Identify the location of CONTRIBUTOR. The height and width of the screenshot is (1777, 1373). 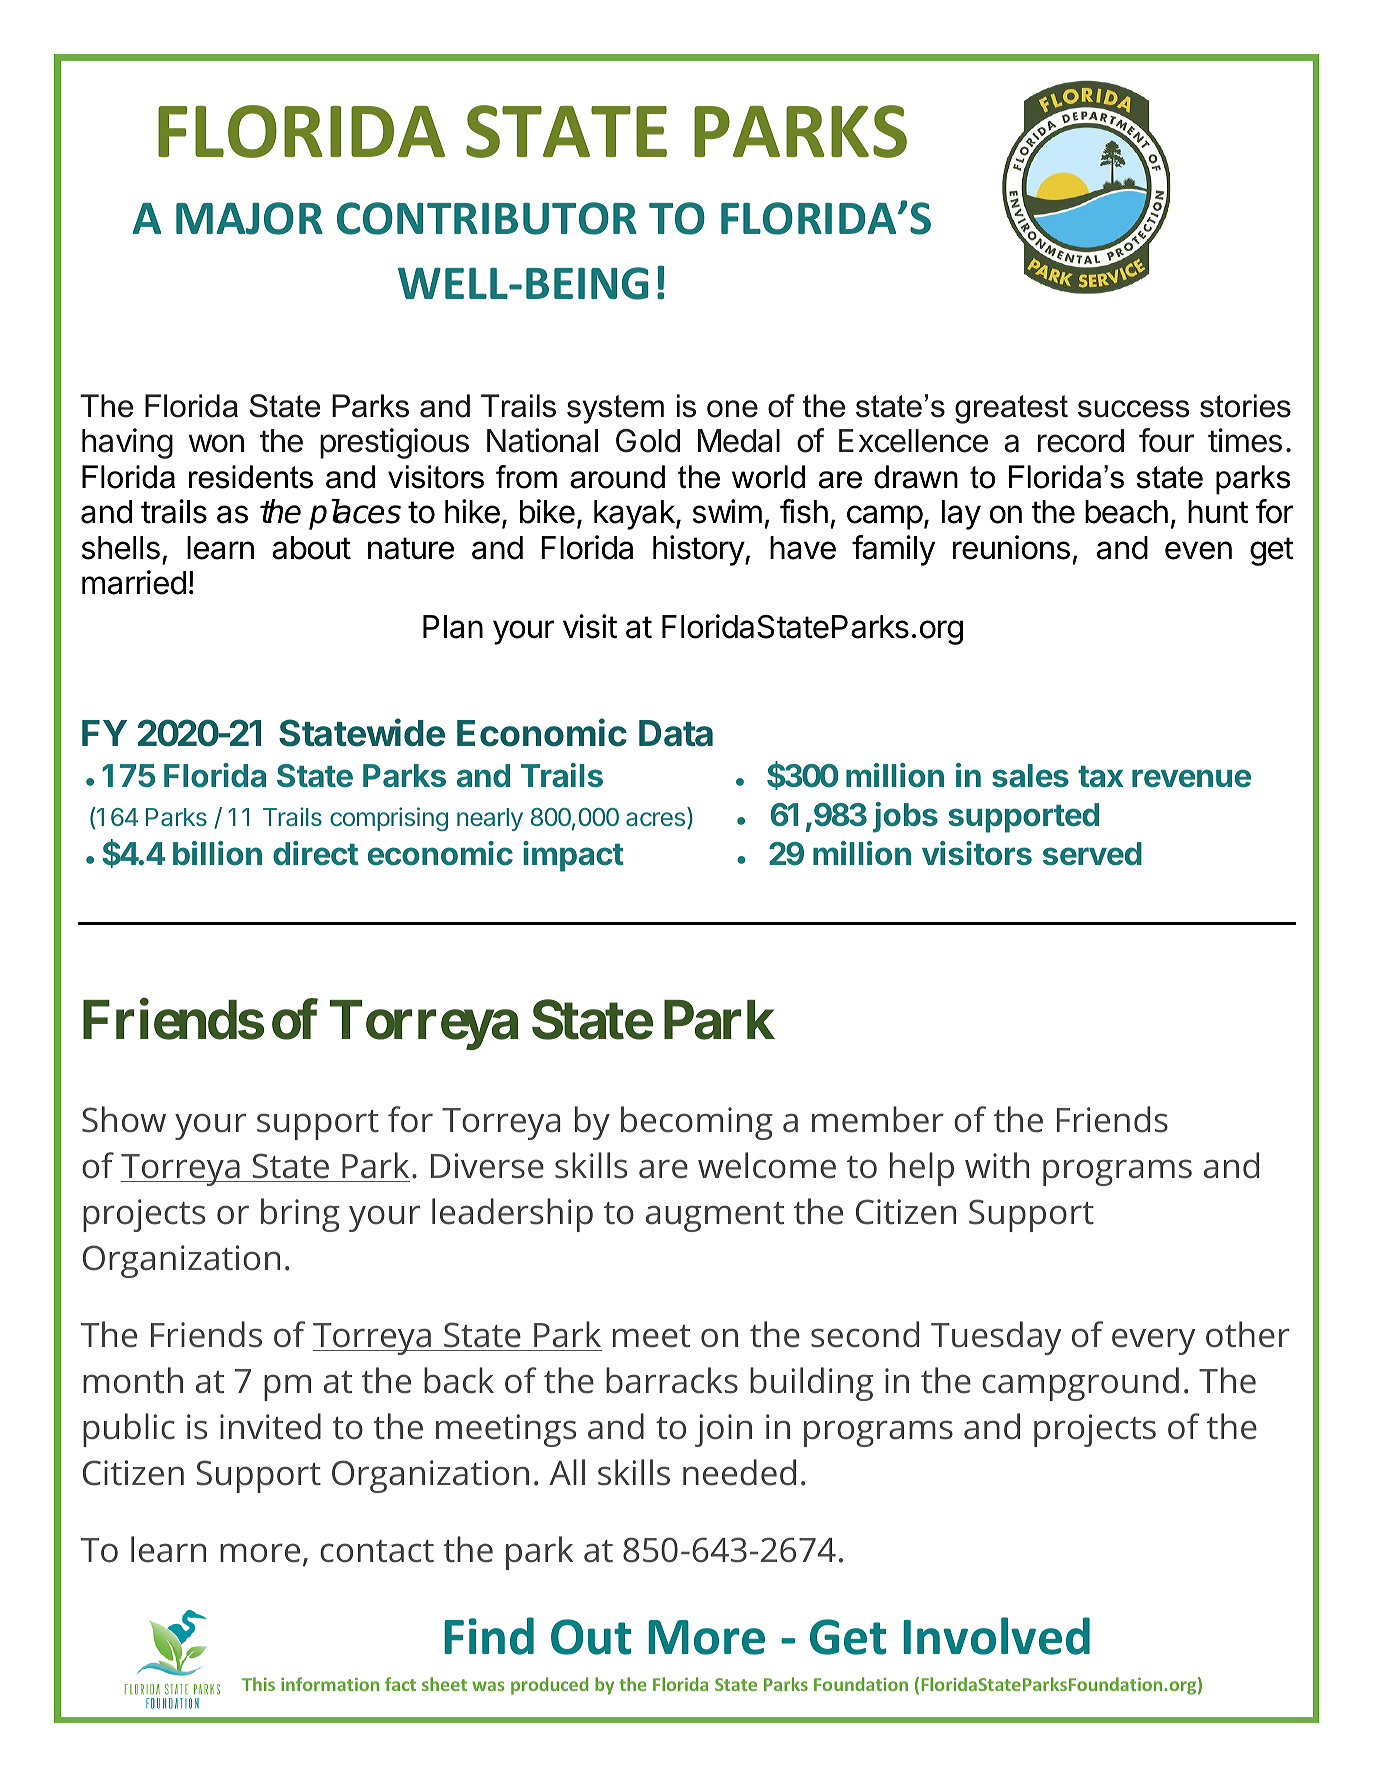
(487, 218).
